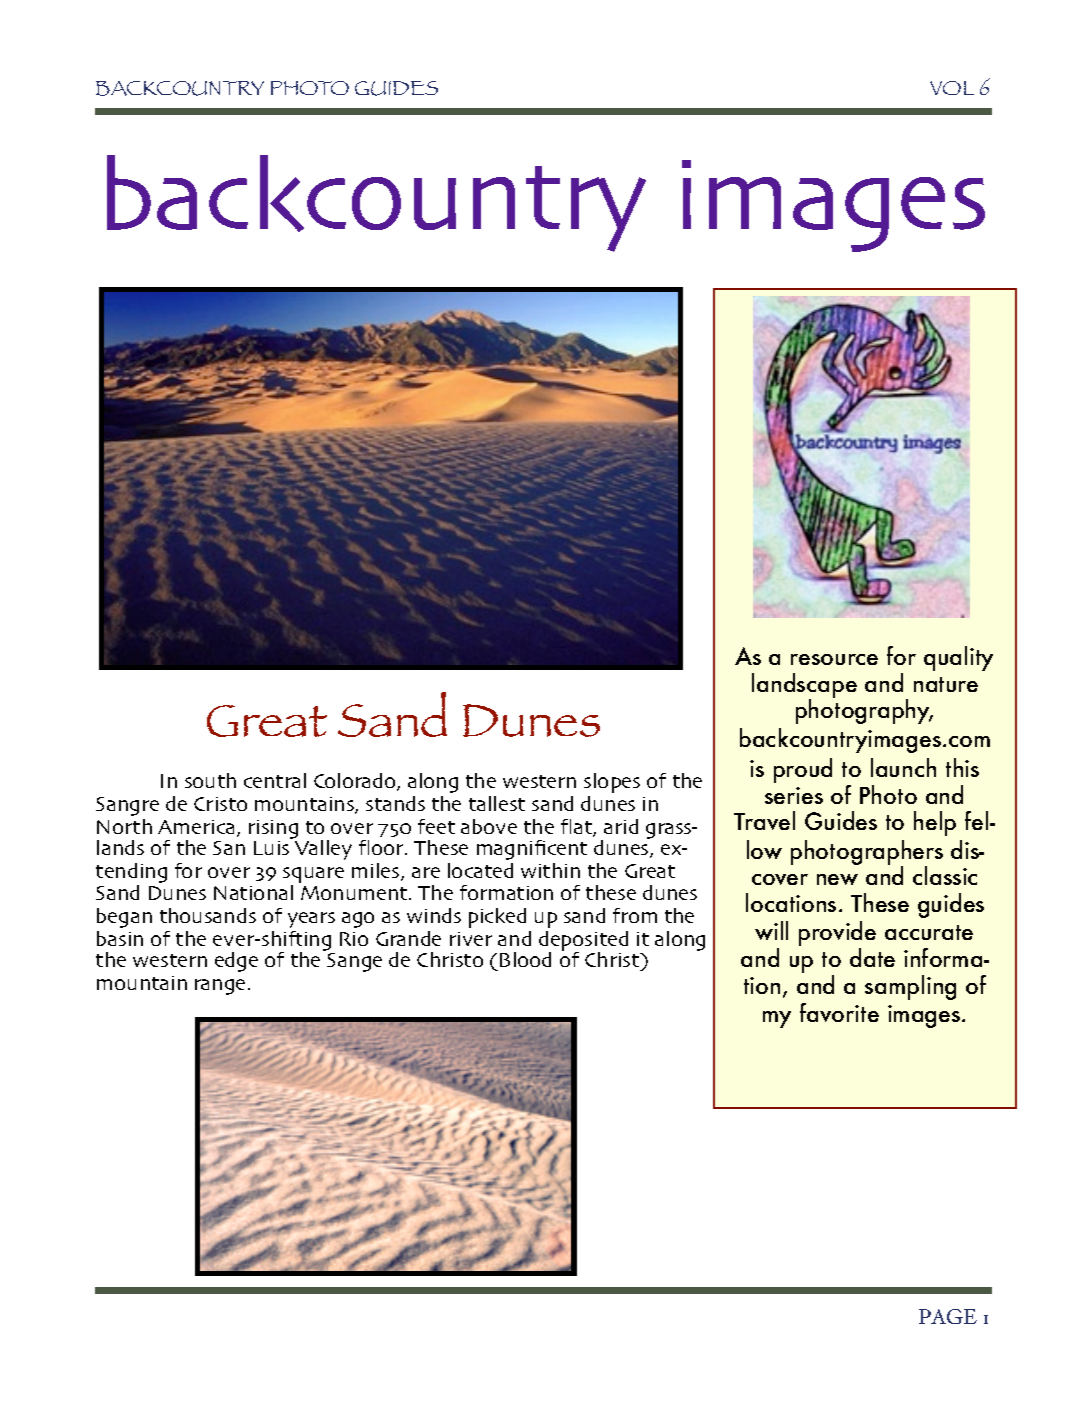  I want to click on VOL, so click(952, 88).
